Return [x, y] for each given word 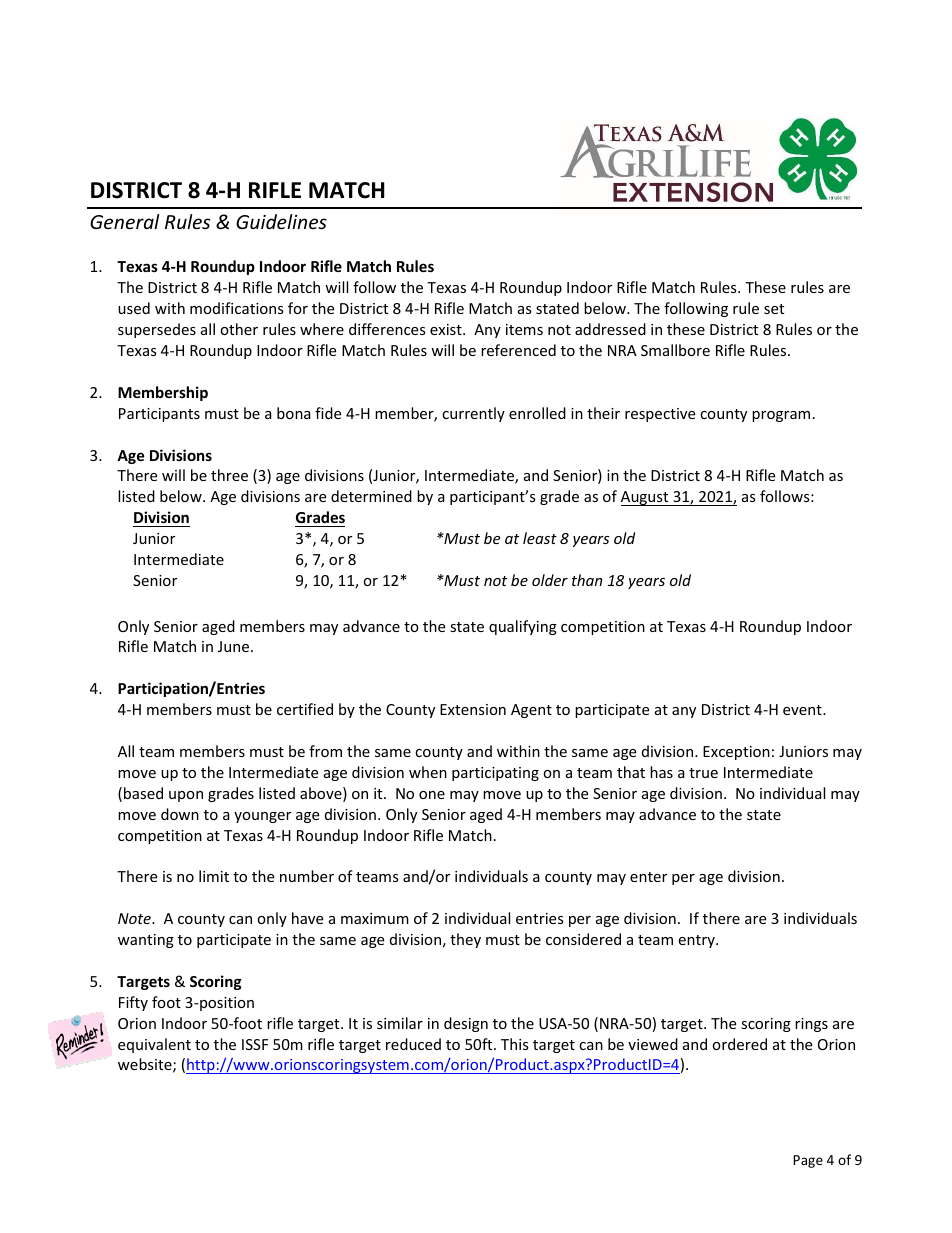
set [774, 309]
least [540, 538]
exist [447, 329]
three [229, 475]
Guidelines [281, 221]
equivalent [154, 1045]
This [515, 1044]
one [432, 795]
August [646, 498]
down [180, 814]
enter [648, 877]
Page [808, 1161]
